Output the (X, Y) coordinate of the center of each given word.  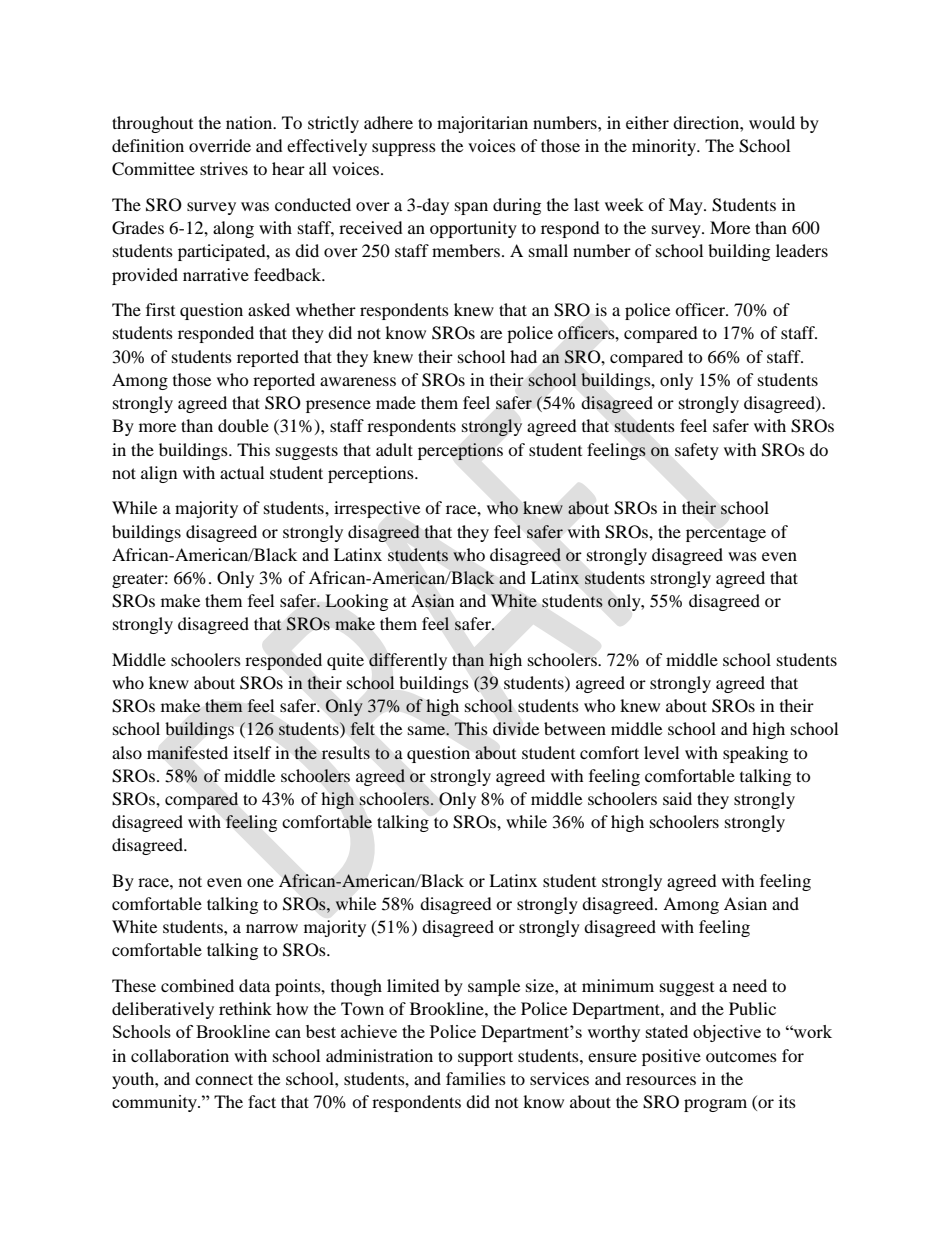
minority (665, 147)
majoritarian (482, 124)
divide (516, 728)
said (677, 798)
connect (224, 1079)
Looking (356, 602)
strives (224, 168)
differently (408, 661)
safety (697, 451)
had (523, 356)
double (243, 425)
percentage (726, 535)
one (260, 882)
